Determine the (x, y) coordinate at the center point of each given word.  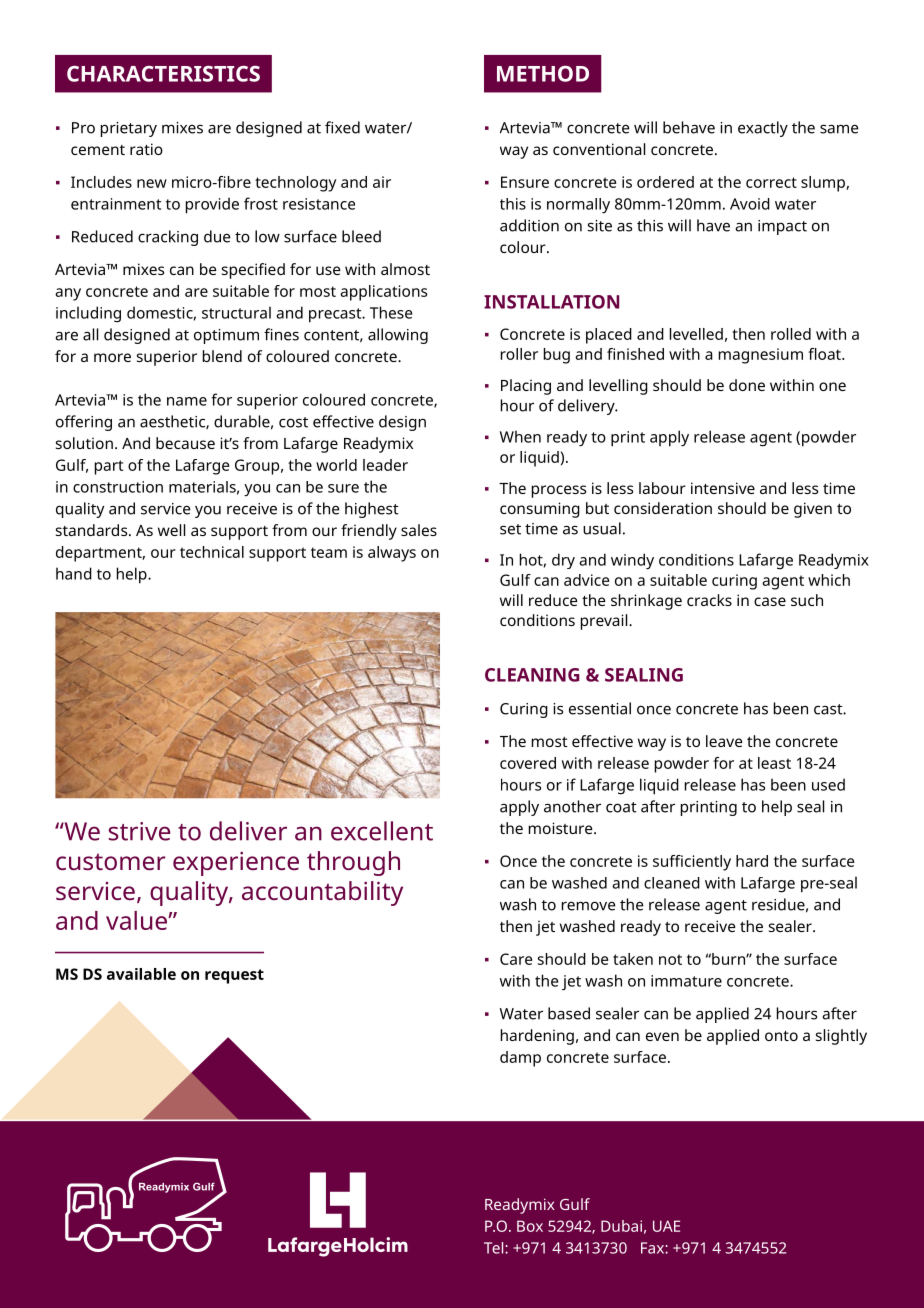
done (747, 385)
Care (516, 959)
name (187, 401)
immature (686, 981)
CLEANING (532, 675)
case (770, 601)
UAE (666, 1226)
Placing (526, 387)
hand (74, 573)
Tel (495, 1248)
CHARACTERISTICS (163, 74)
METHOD (543, 74)
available (141, 974)
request (234, 976)
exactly (763, 129)
